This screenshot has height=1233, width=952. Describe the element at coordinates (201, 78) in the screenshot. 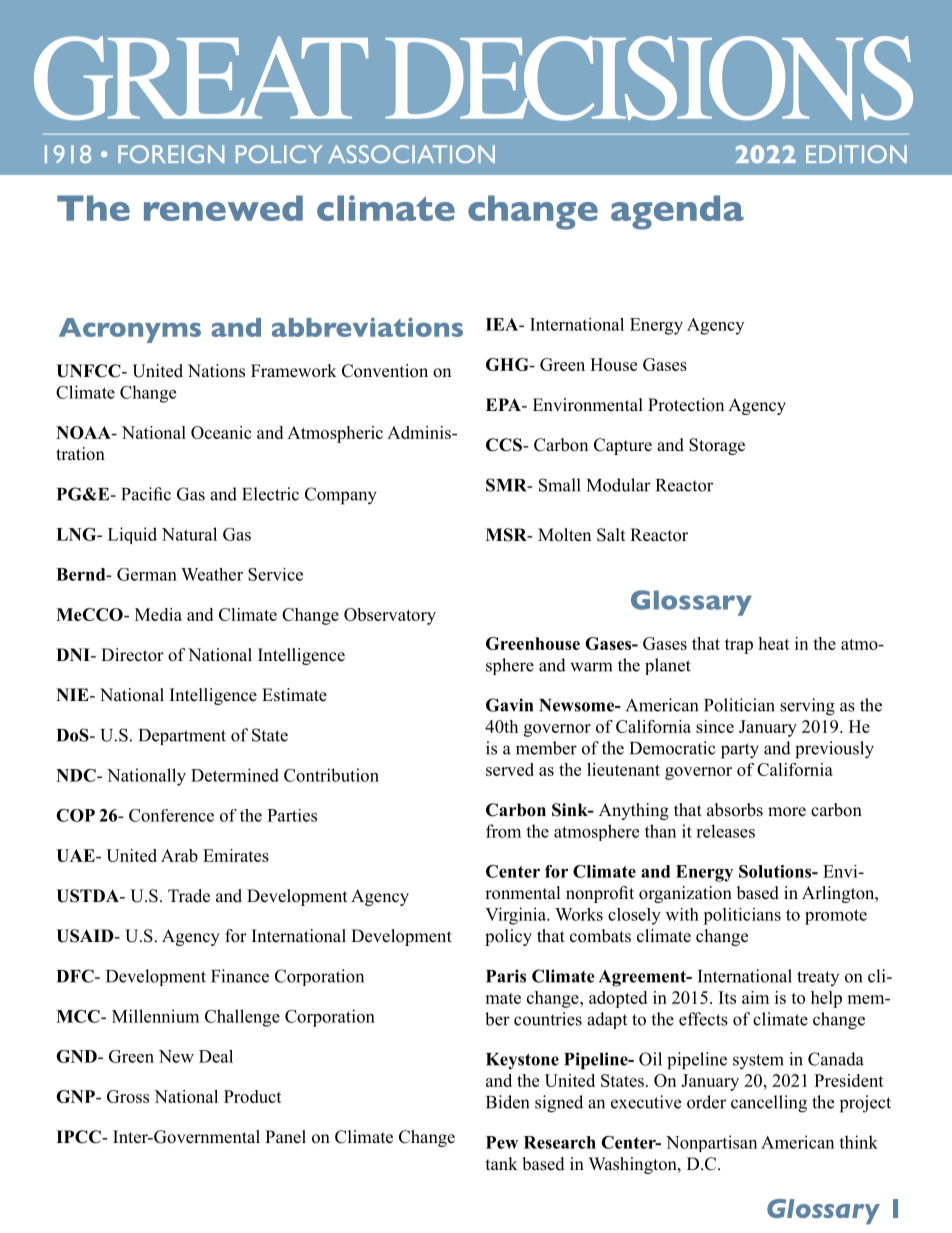

I see `GREAT` at that location.
